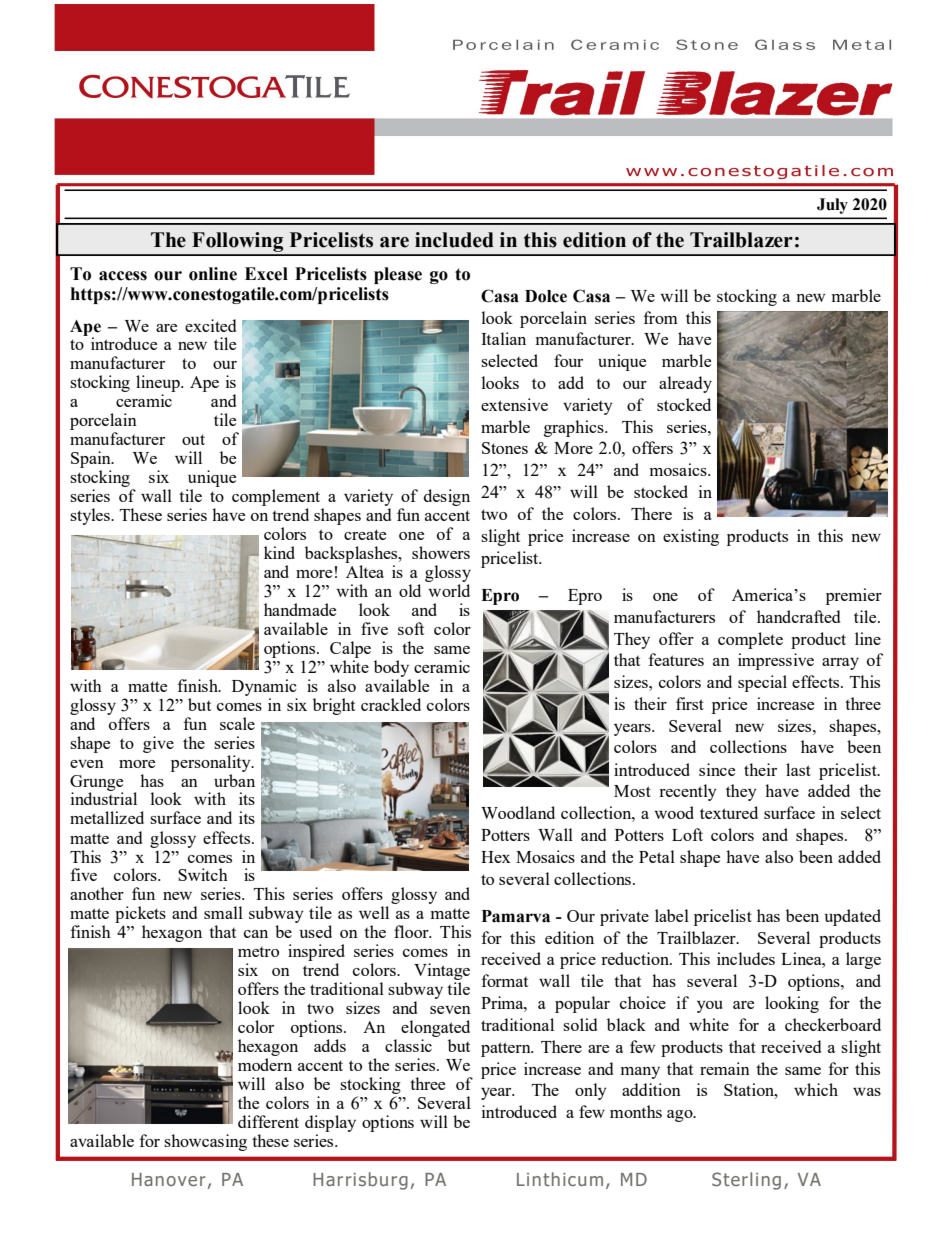 The height and width of the document is (1233, 952). Describe the element at coordinates (454, 240) in the document. I see `included` at that location.
